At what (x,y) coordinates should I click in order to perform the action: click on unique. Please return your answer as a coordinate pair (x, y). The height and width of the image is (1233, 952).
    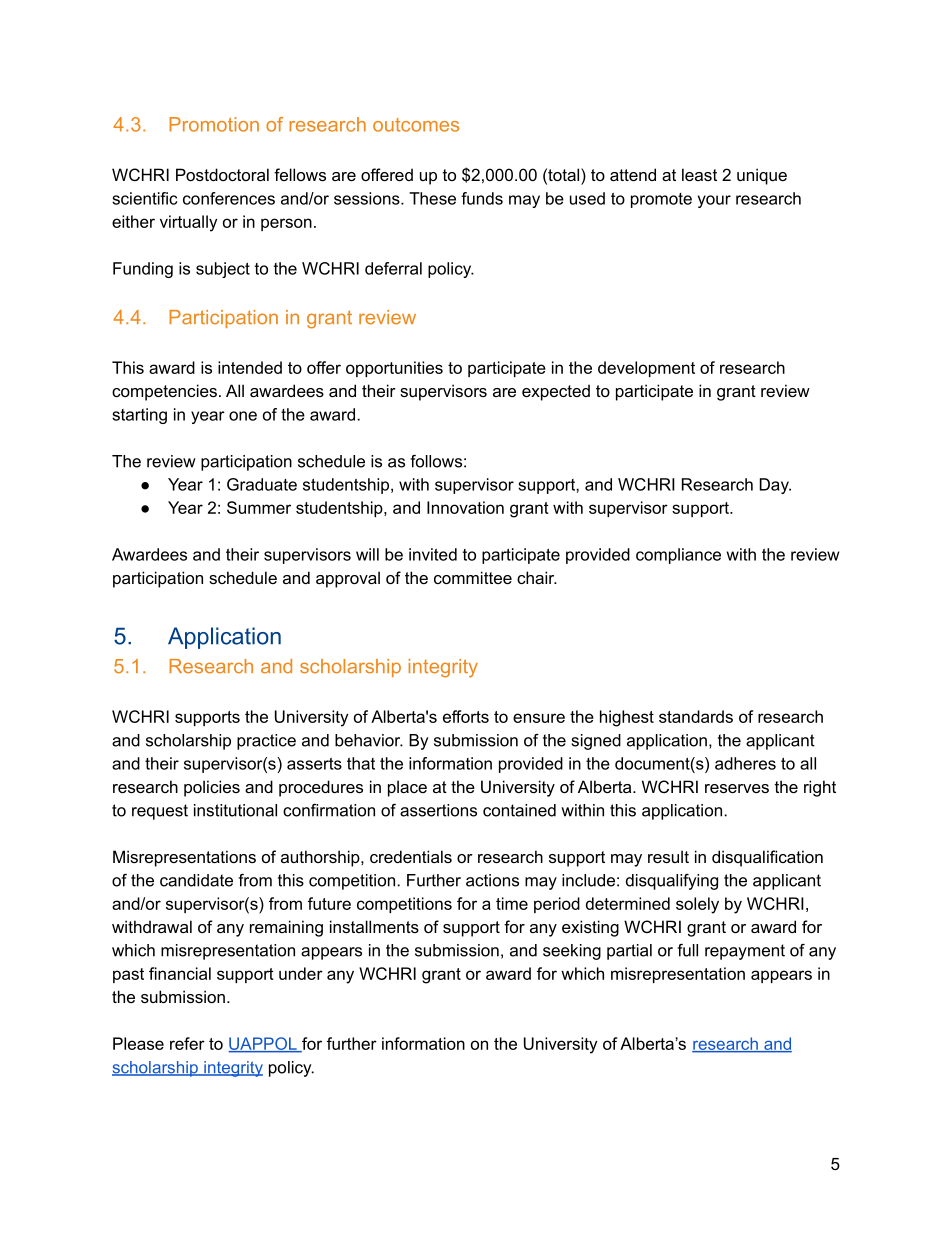
    Looking at the image, I should click on (762, 176).
